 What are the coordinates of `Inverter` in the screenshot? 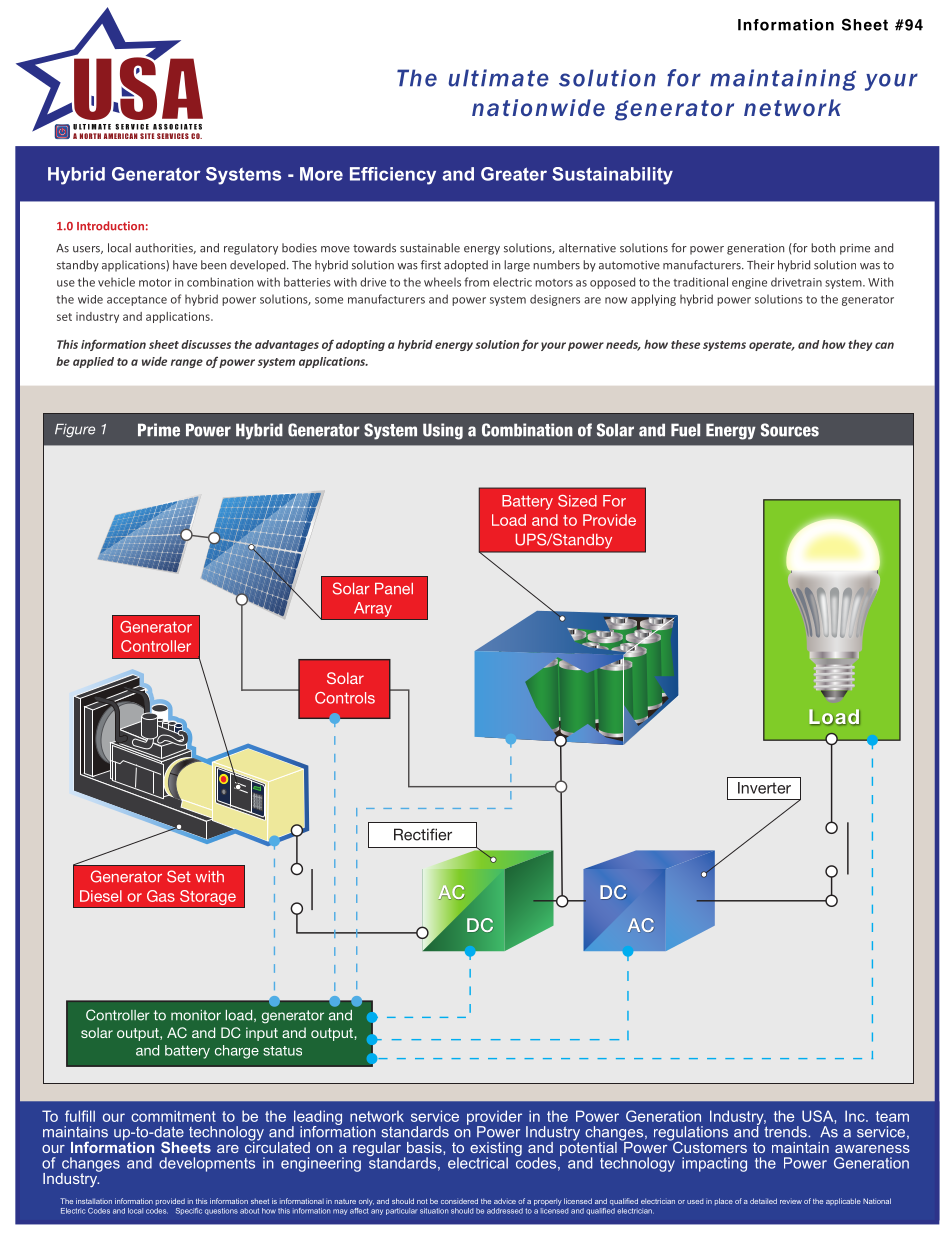 It's located at (764, 788).
